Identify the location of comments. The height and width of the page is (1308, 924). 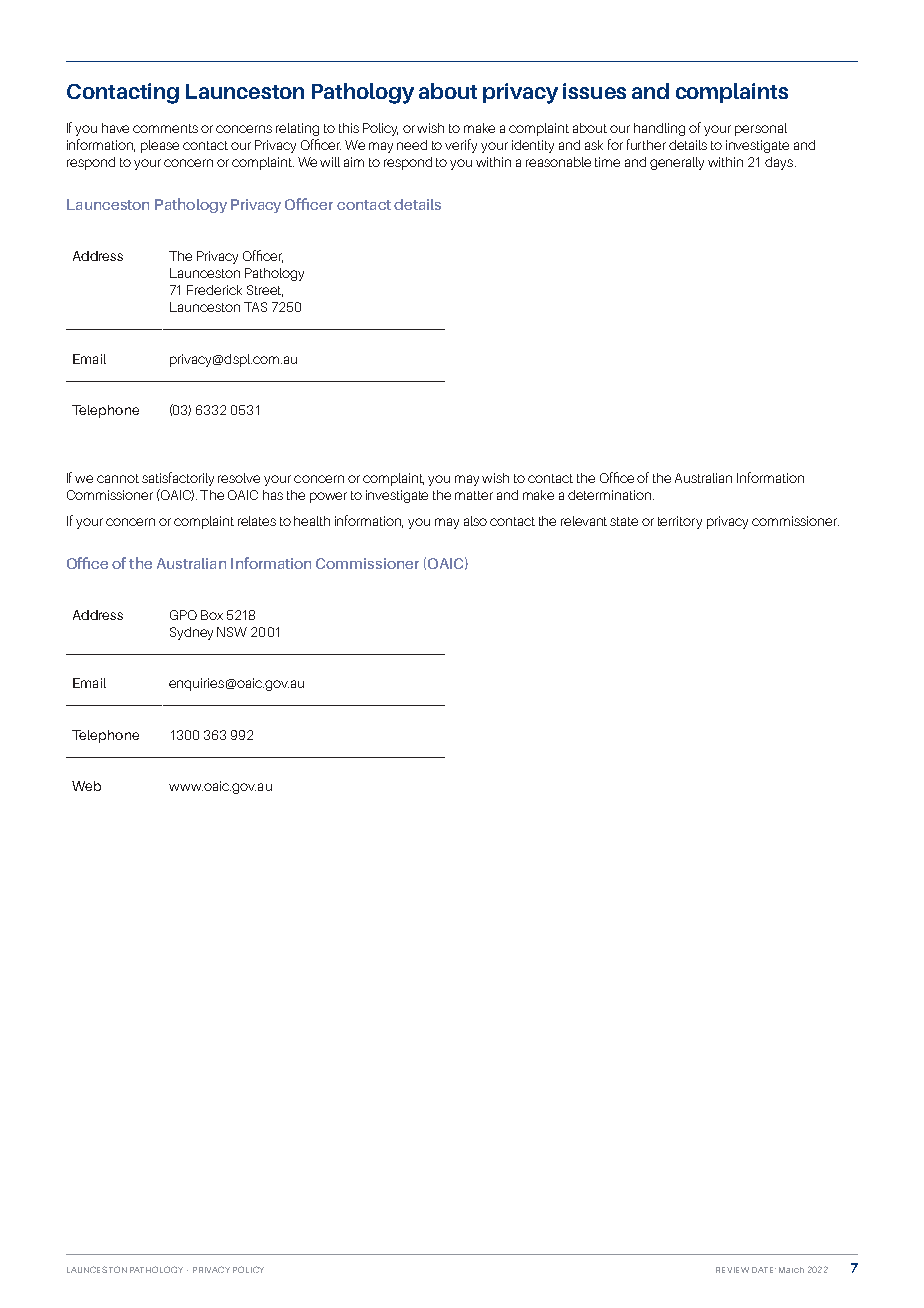
(165, 128).
